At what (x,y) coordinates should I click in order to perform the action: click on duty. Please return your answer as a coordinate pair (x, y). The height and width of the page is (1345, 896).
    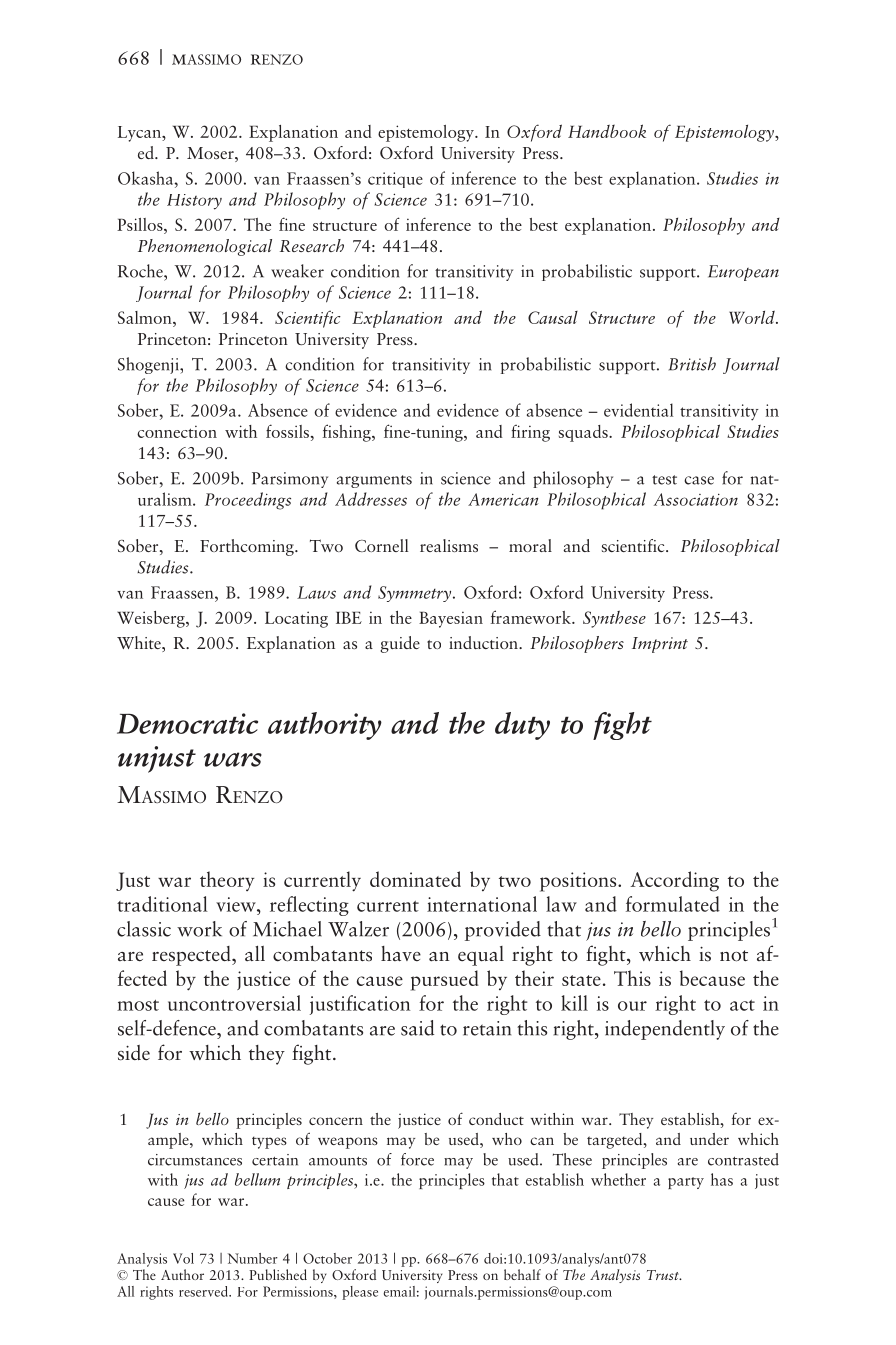
    Looking at the image, I should click on (522, 726).
